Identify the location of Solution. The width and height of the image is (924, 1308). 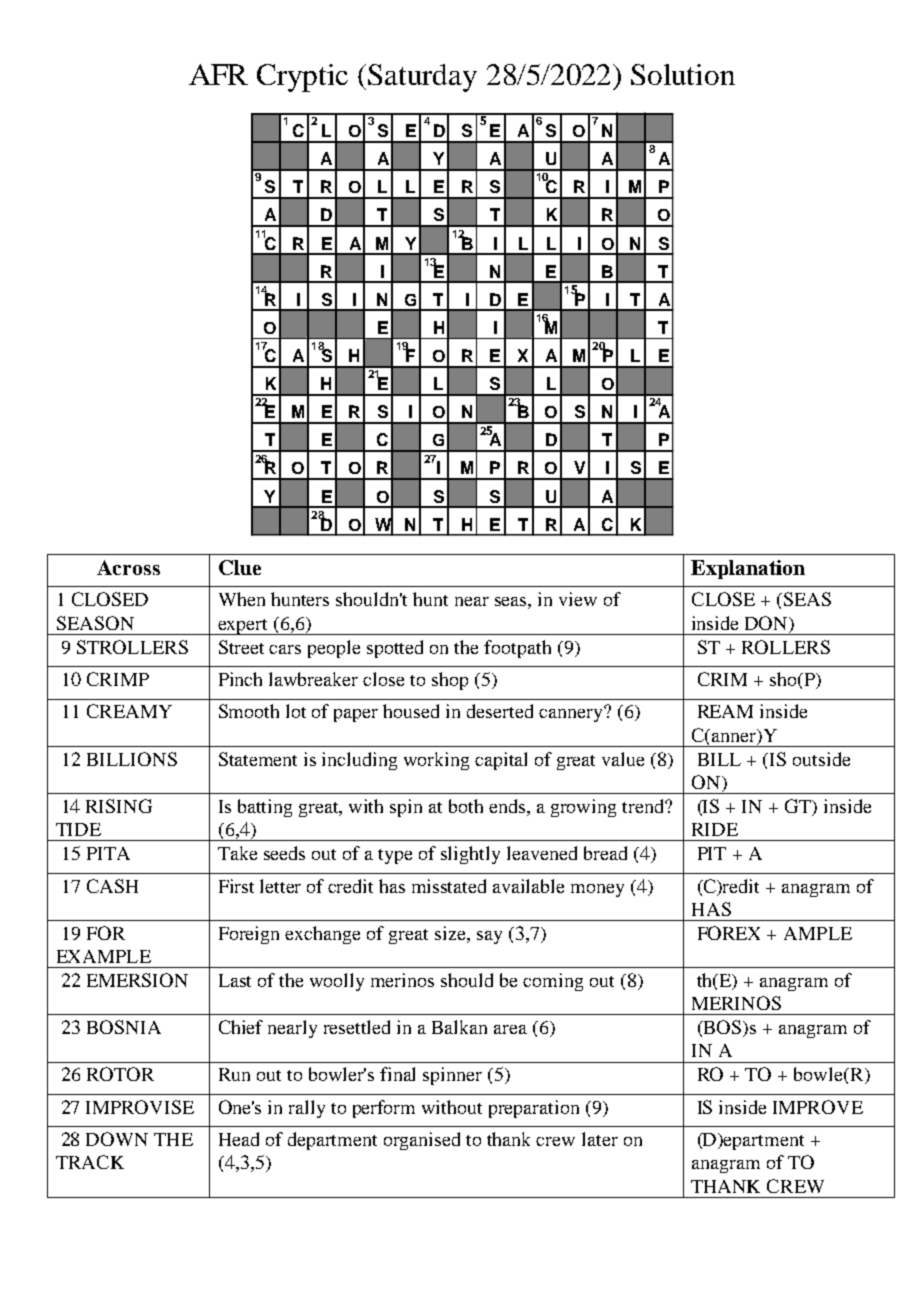
(683, 74).
